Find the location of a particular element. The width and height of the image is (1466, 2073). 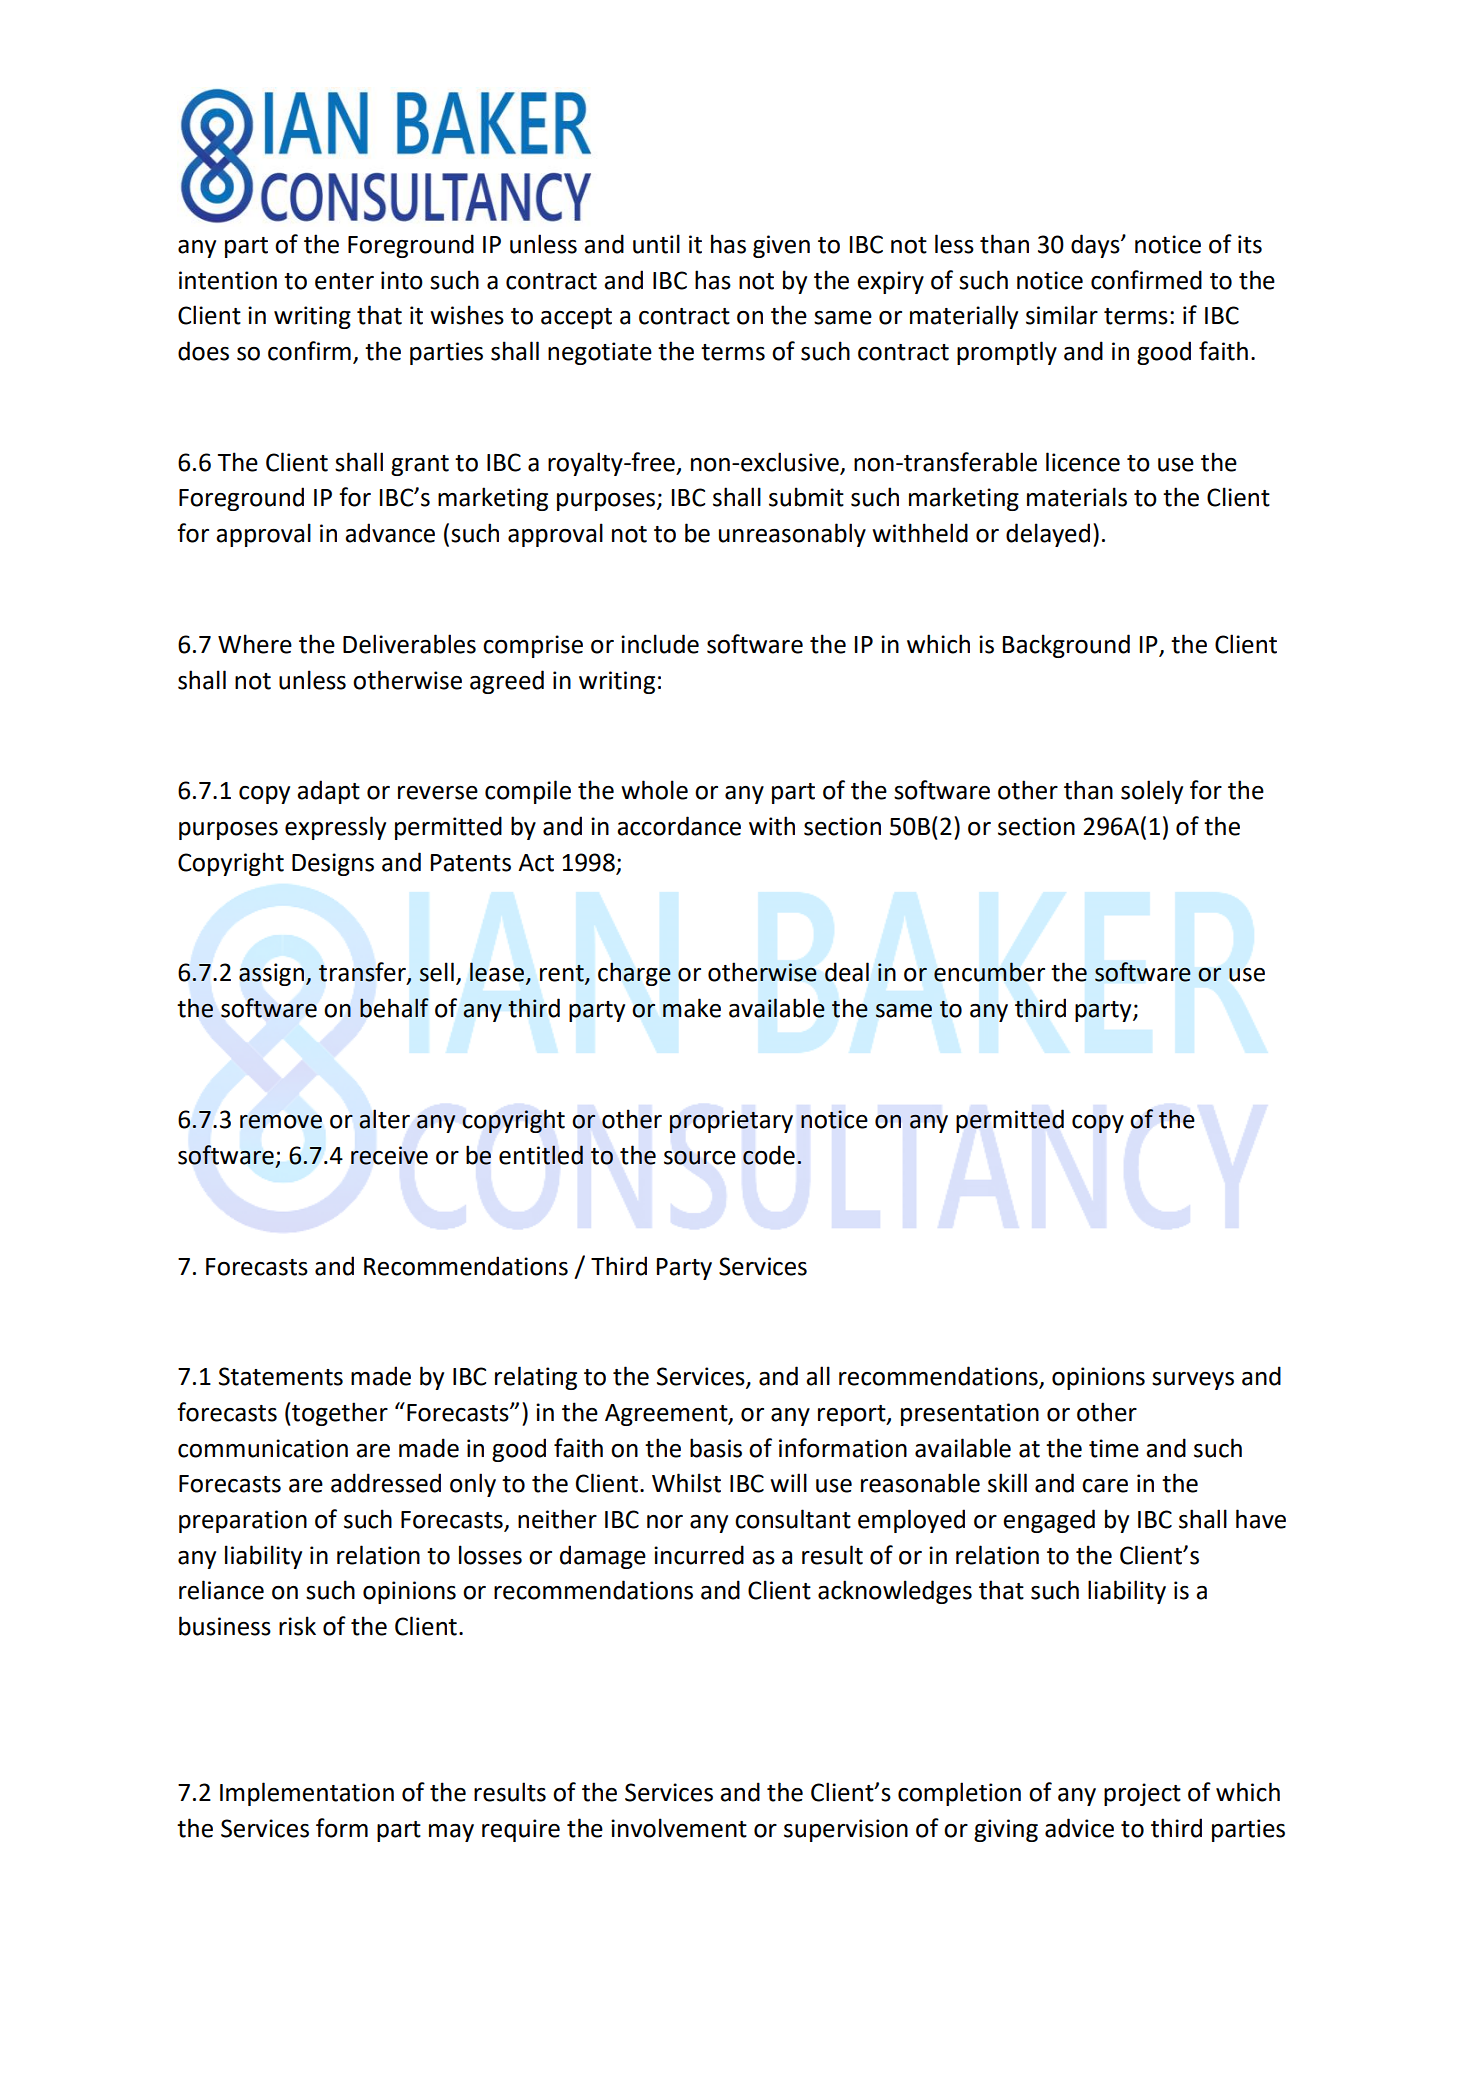

receive is located at coordinates (389, 1155).
